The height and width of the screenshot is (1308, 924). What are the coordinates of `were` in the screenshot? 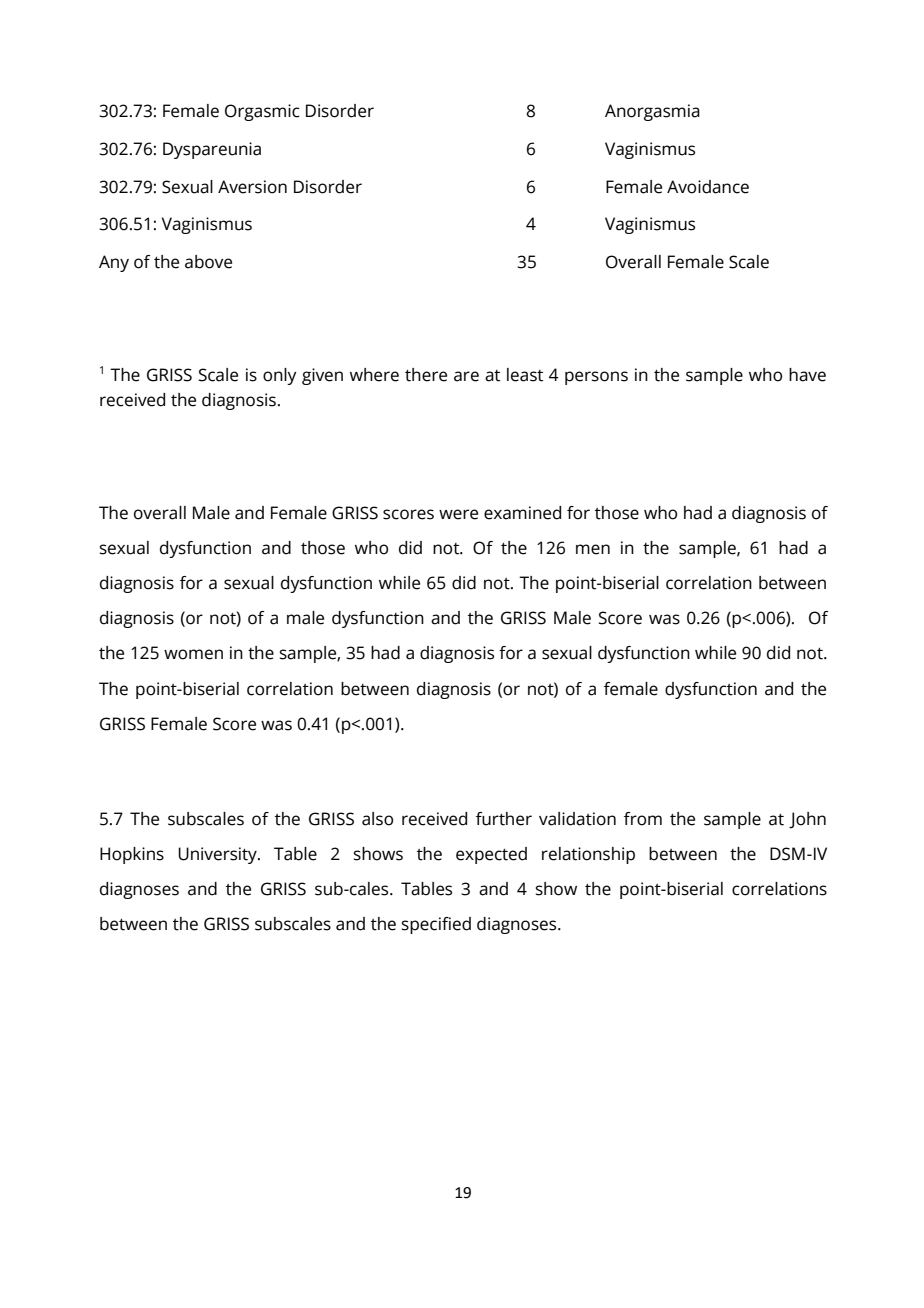 It's located at (458, 514).
